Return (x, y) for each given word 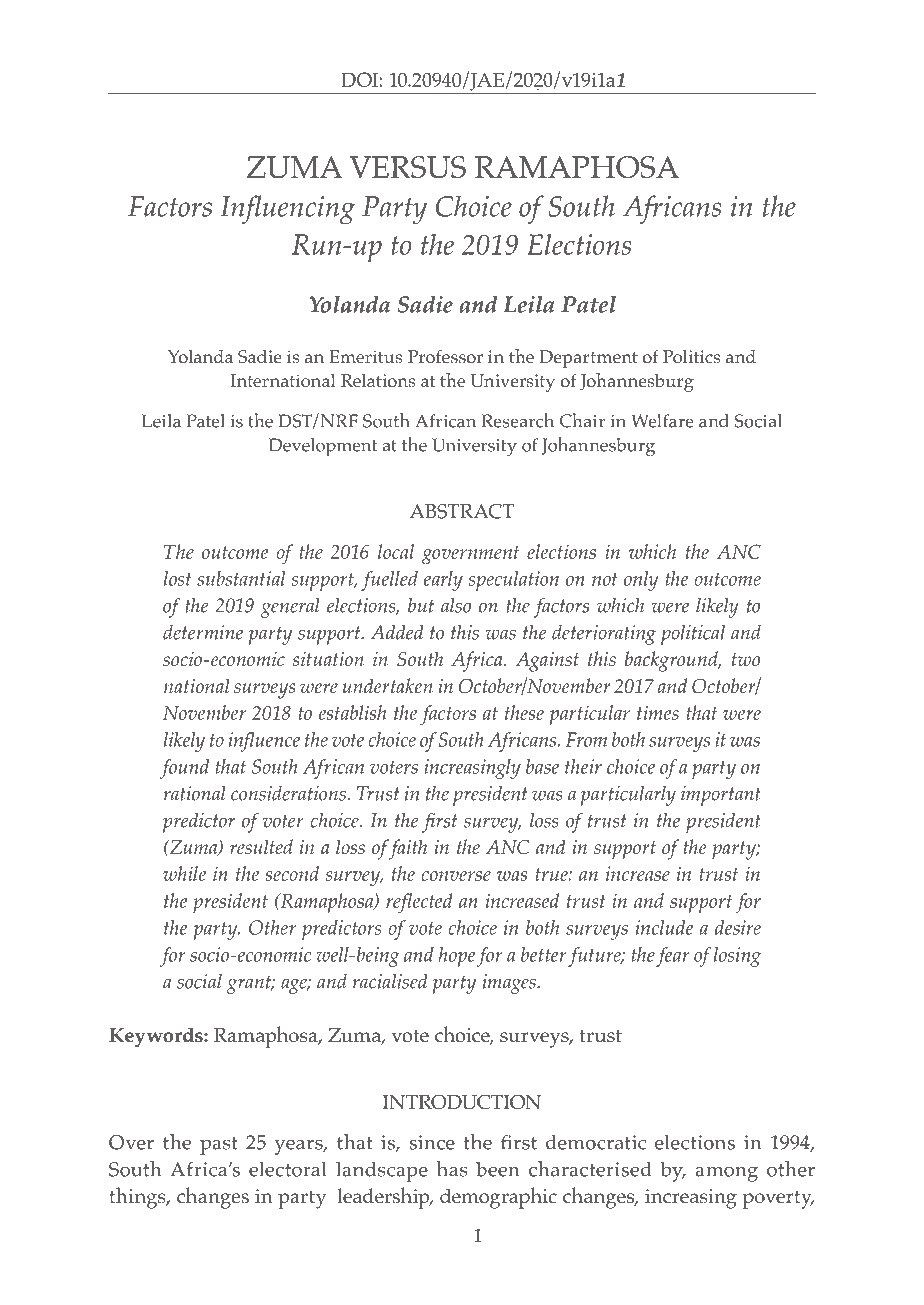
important (721, 796)
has (452, 1168)
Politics (691, 357)
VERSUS (407, 167)
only (641, 581)
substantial (241, 578)
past (219, 1146)
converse (456, 876)
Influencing (287, 209)
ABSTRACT (462, 511)
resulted (261, 847)
